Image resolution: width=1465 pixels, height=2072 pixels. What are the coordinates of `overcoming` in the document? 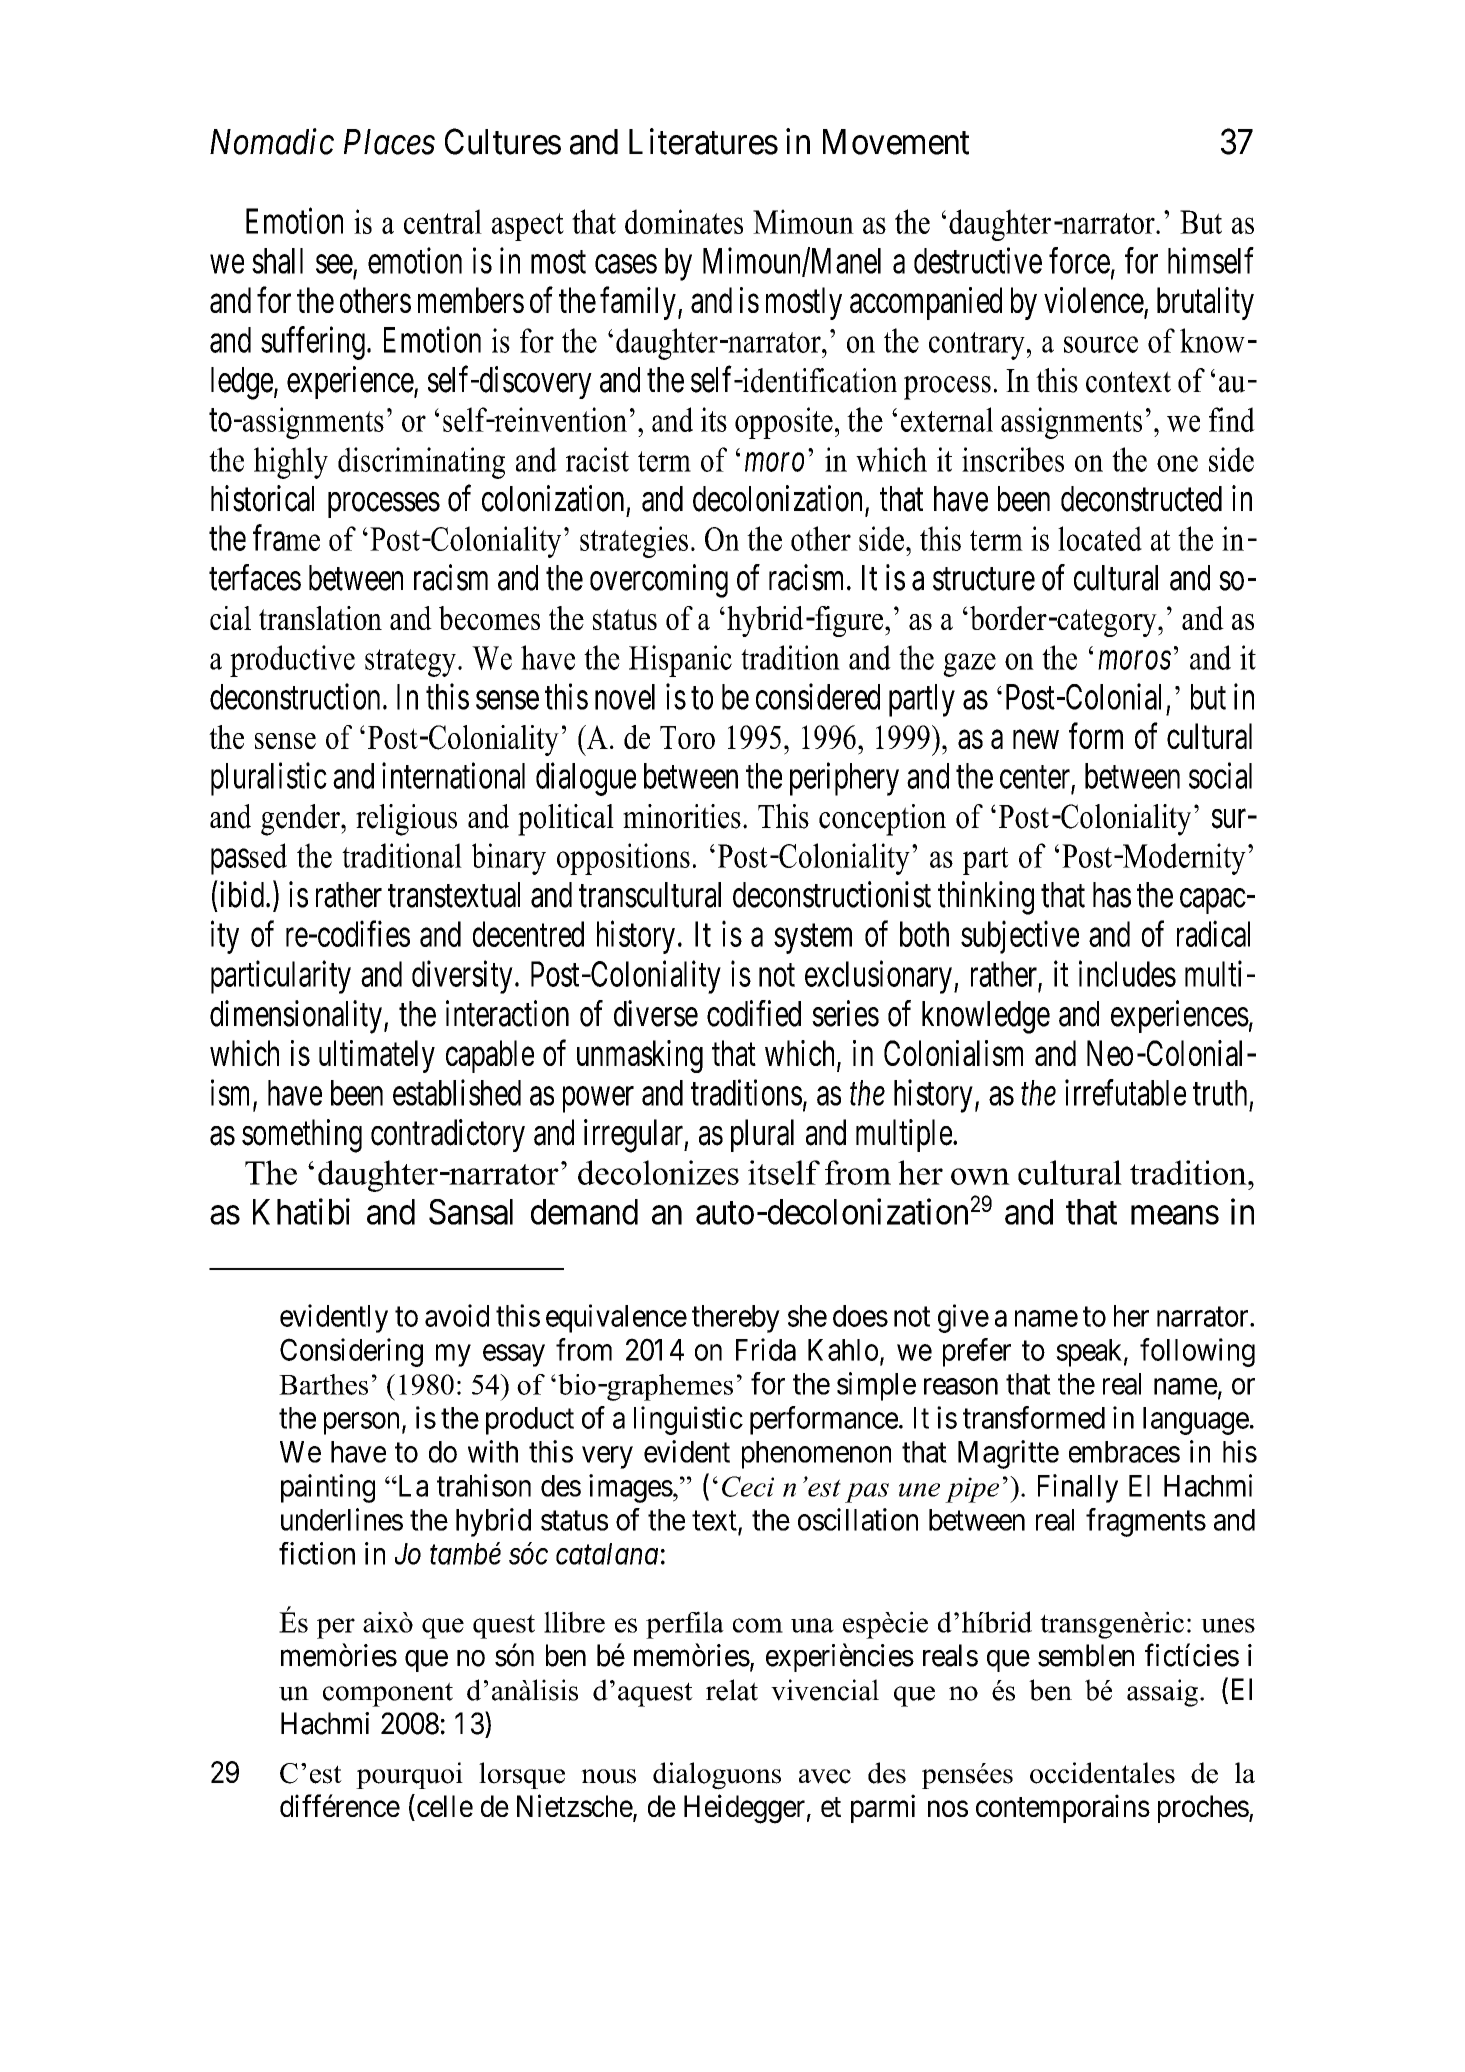 It's located at (659, 581).
